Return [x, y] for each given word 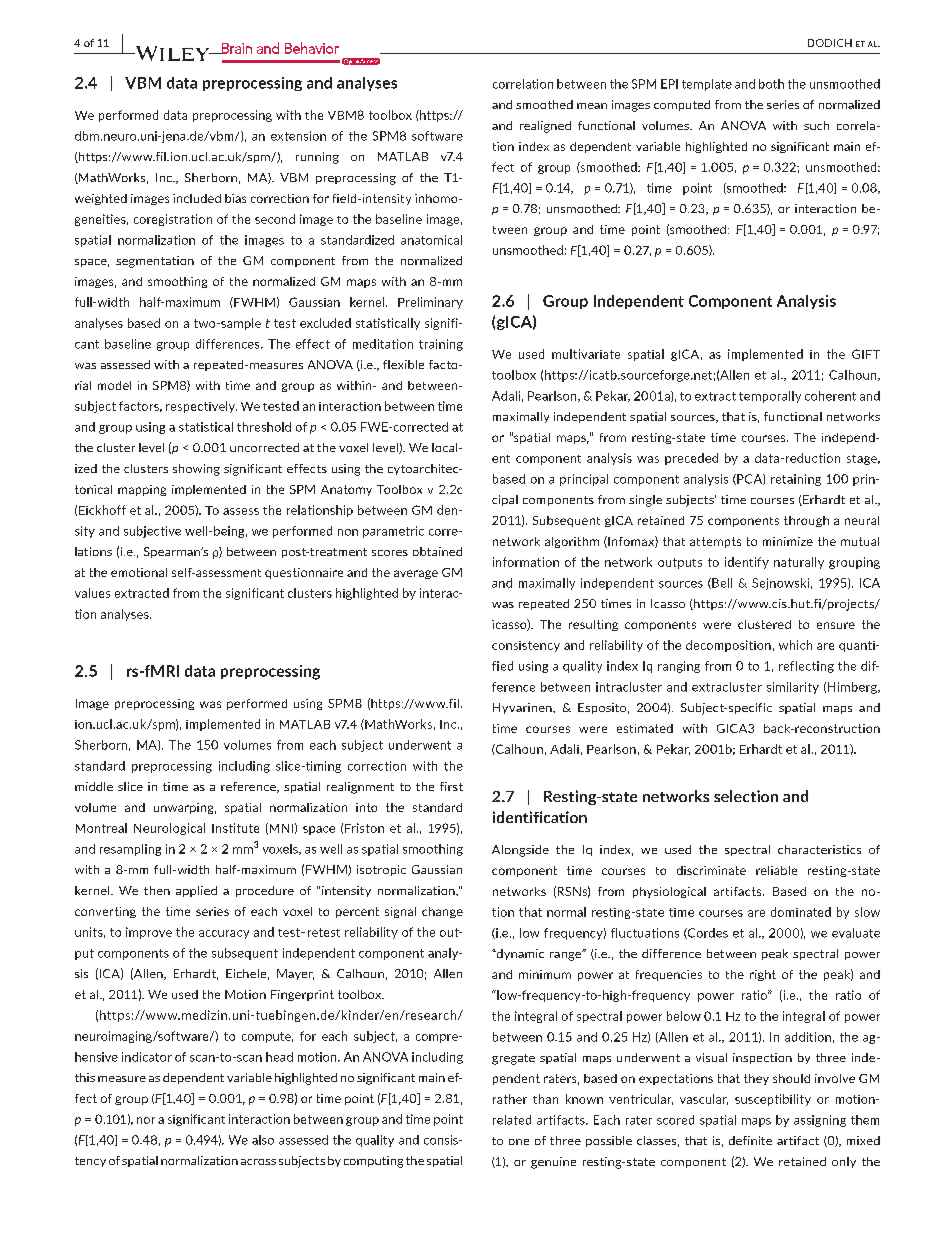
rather [510, 1099]
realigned [545, 127]
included [197, 198]
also [263, 1140]
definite [750, 1140]
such [816, 125]
